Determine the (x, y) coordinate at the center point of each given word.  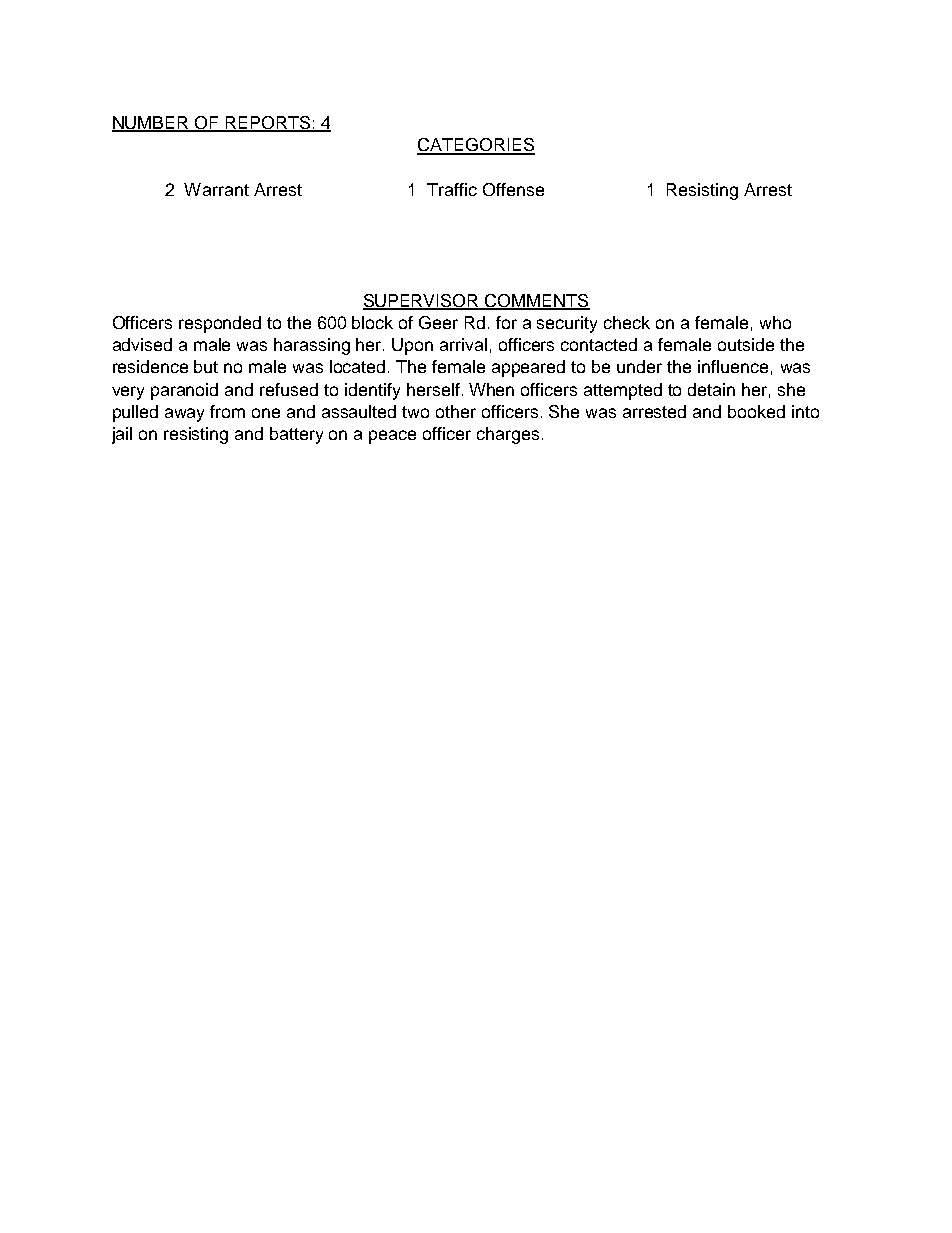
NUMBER (151, 124)
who (775, 322)
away (184, 415)
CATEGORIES (476, 146)
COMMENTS (537, 301)
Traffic (452, 189)
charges (508, 435)
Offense (513, 189)
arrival (463, 344)
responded (220, 324)
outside (746, 344)
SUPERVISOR (422, 301)
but (206, 366)
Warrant (216, 189)
